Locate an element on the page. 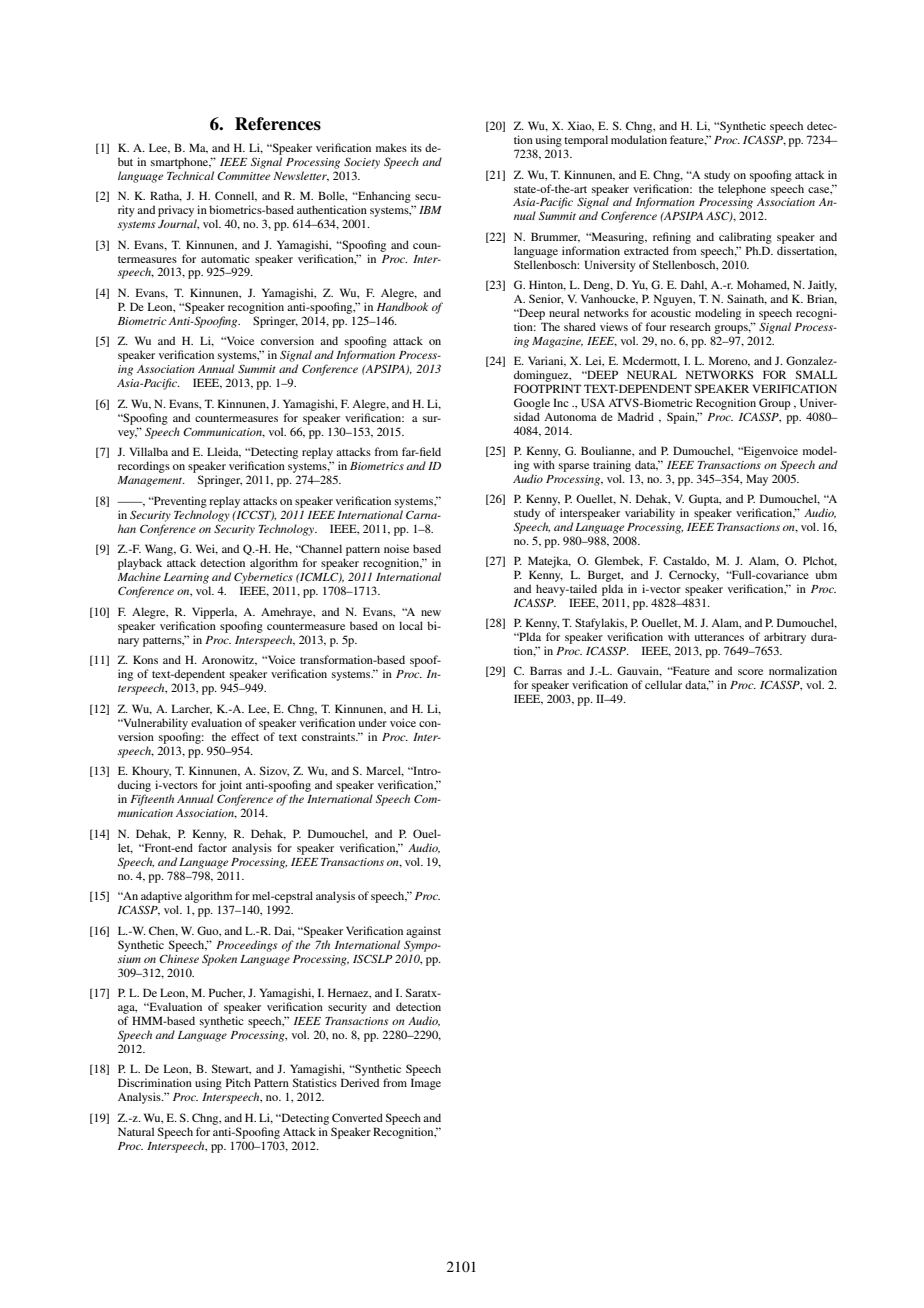 This document has width=924, height=1308. telephone is located at coordinates (742, 190).
